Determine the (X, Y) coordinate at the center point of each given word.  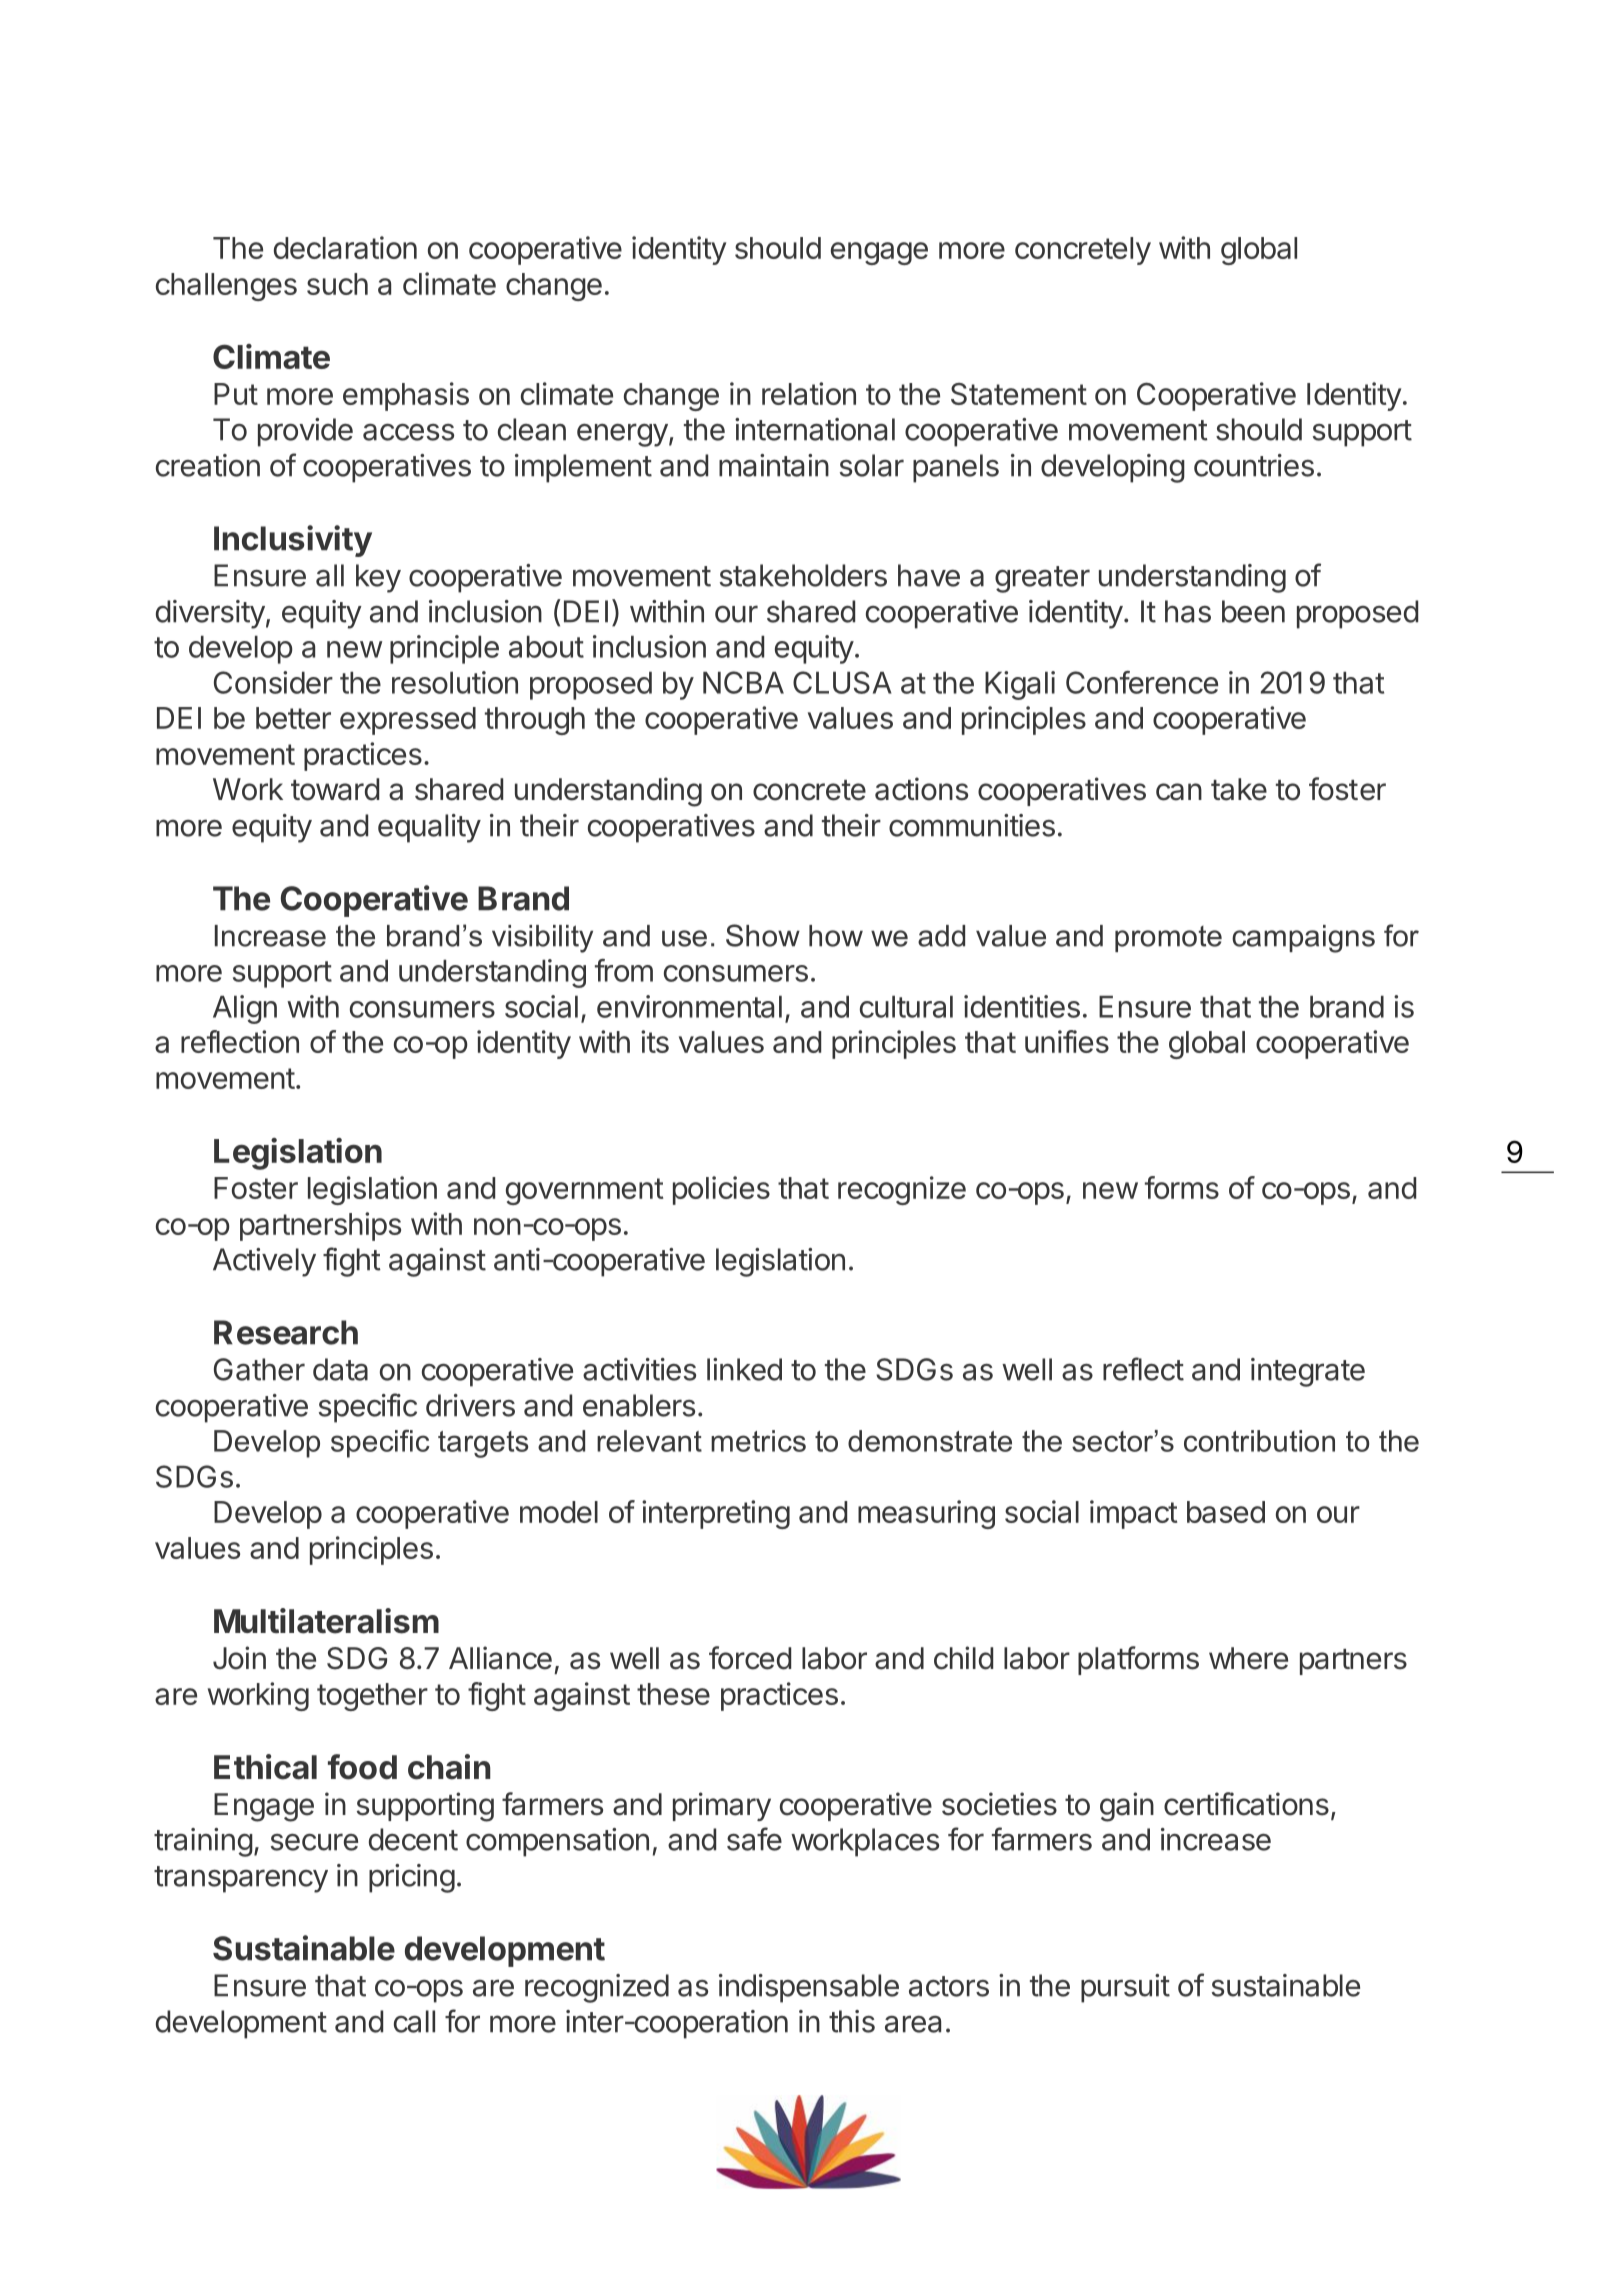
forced (750, 1658)
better (293, 718)
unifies (1067, 1041)
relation (809, 393)
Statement (1019, 394)
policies (721, 1190)
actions (921, 789)
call (414, 2021)
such (337, 284)
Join (239, 1658)
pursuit (1125, 1988)
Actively (264, 1262)
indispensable (809, 1988)
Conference (1142, 682)
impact (1133, 1514)
